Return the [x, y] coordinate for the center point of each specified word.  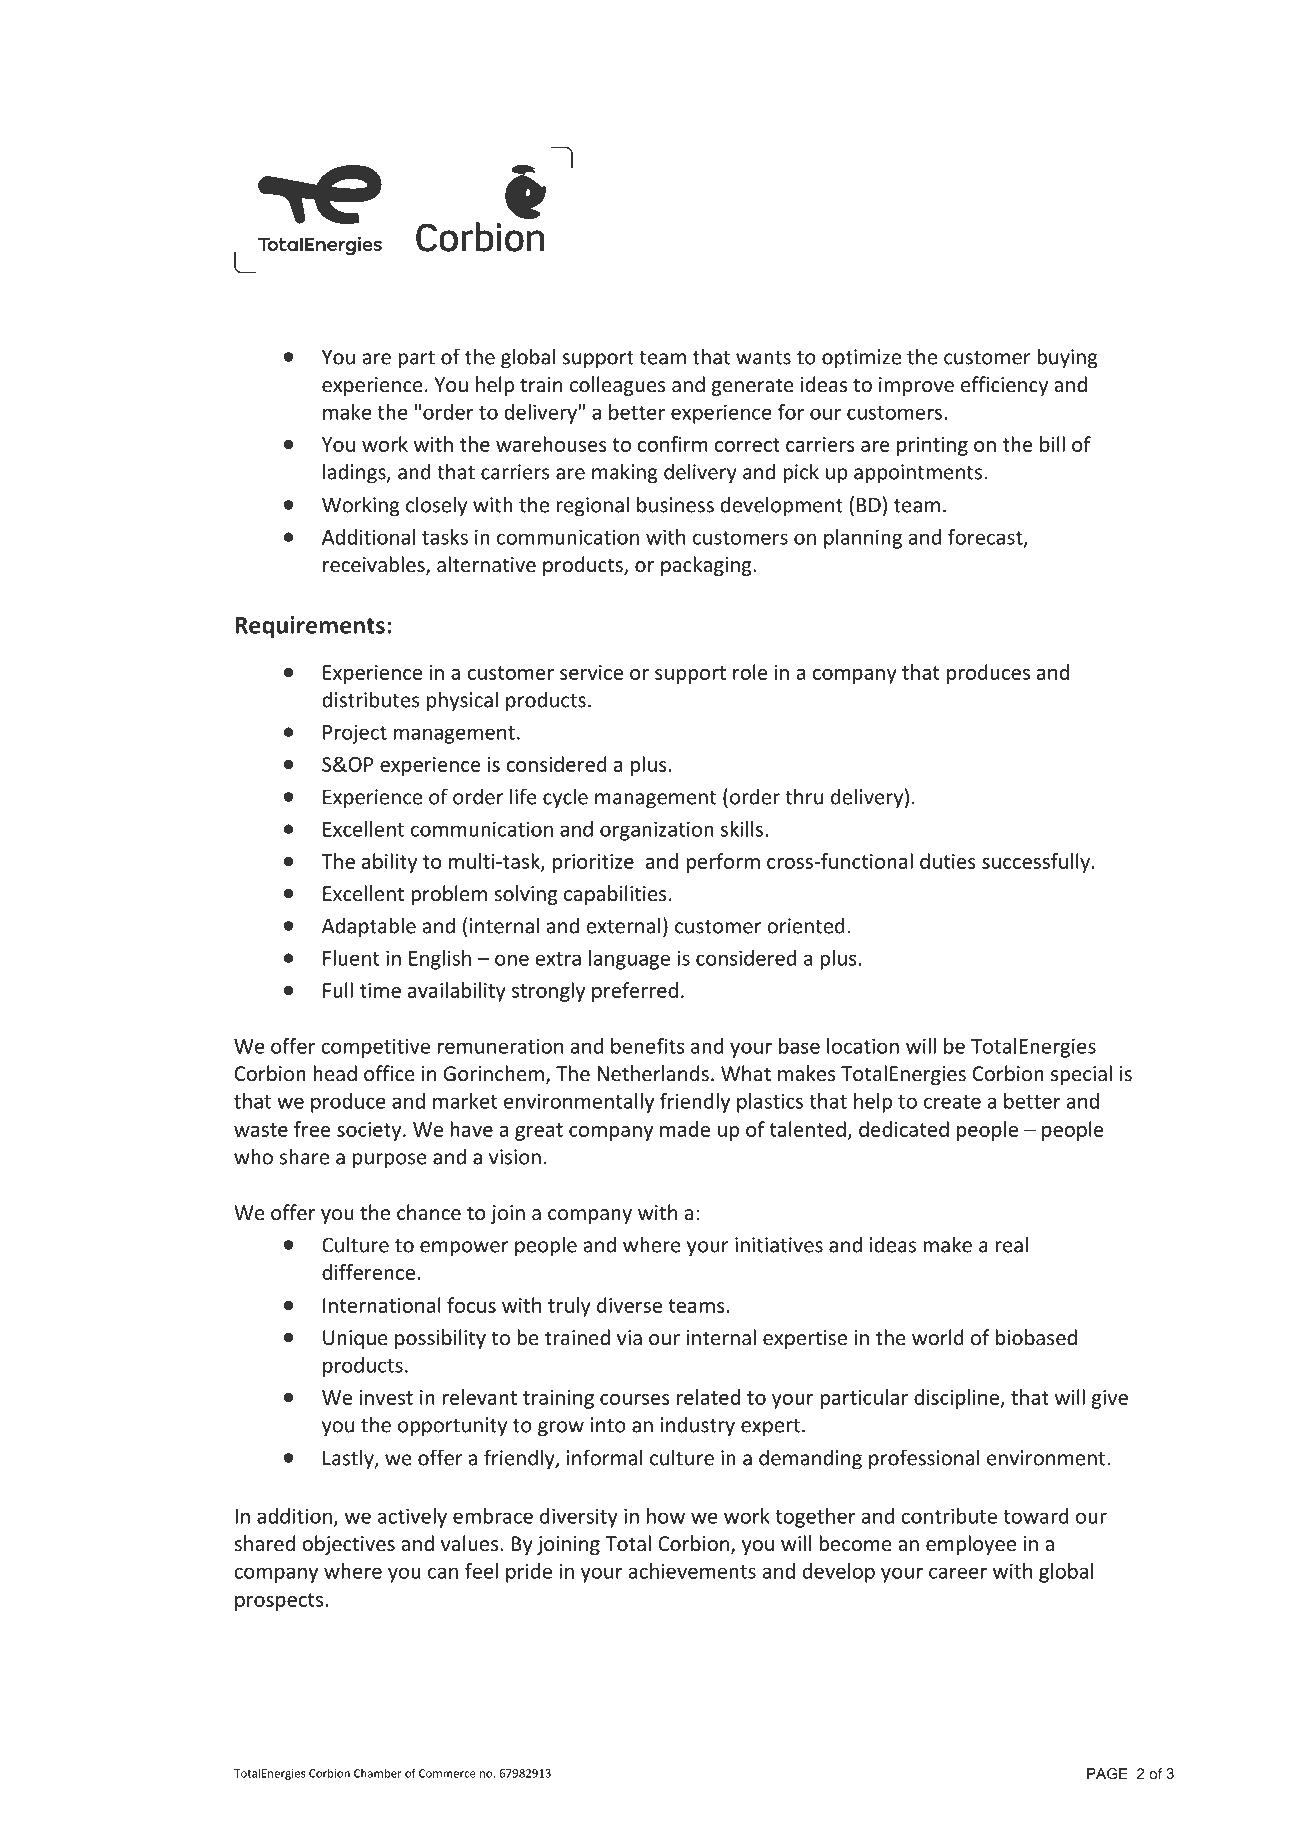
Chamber [378, 1773]
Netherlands [653, 1073]
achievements [692, 1571]
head [335, 1073]
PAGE [1107, 1773]
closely [436, 506]
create [952, 1102]
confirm [673, 444]
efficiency [1004, 386]
